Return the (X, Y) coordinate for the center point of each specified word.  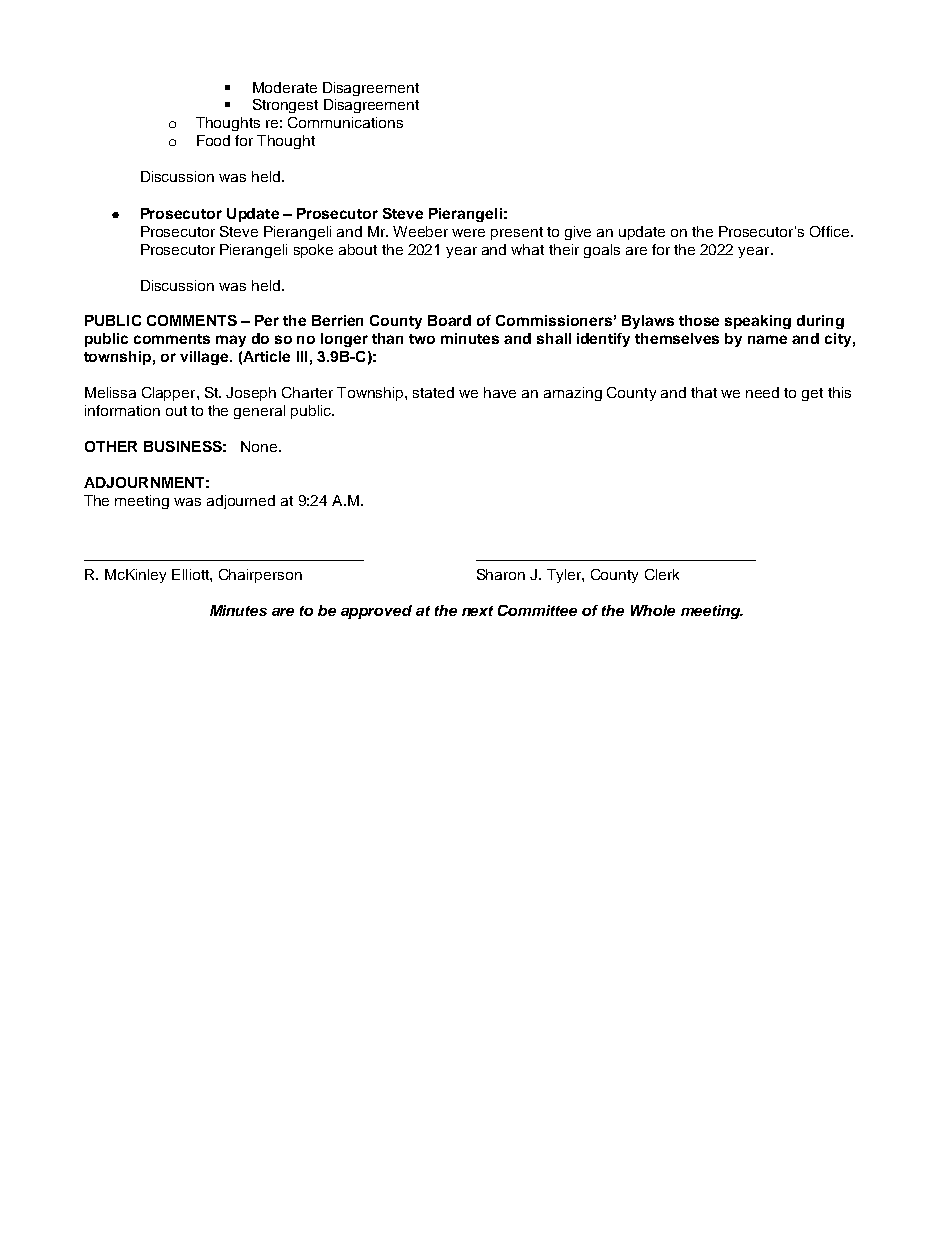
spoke (313, 251)
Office (831, 231)
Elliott (191, 574)
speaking (758, 322)
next (477, 611)
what (527, 249)
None (259, 446)
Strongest (285, 106)
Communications (345, 122)
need (762, 392)
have (500, 392)
